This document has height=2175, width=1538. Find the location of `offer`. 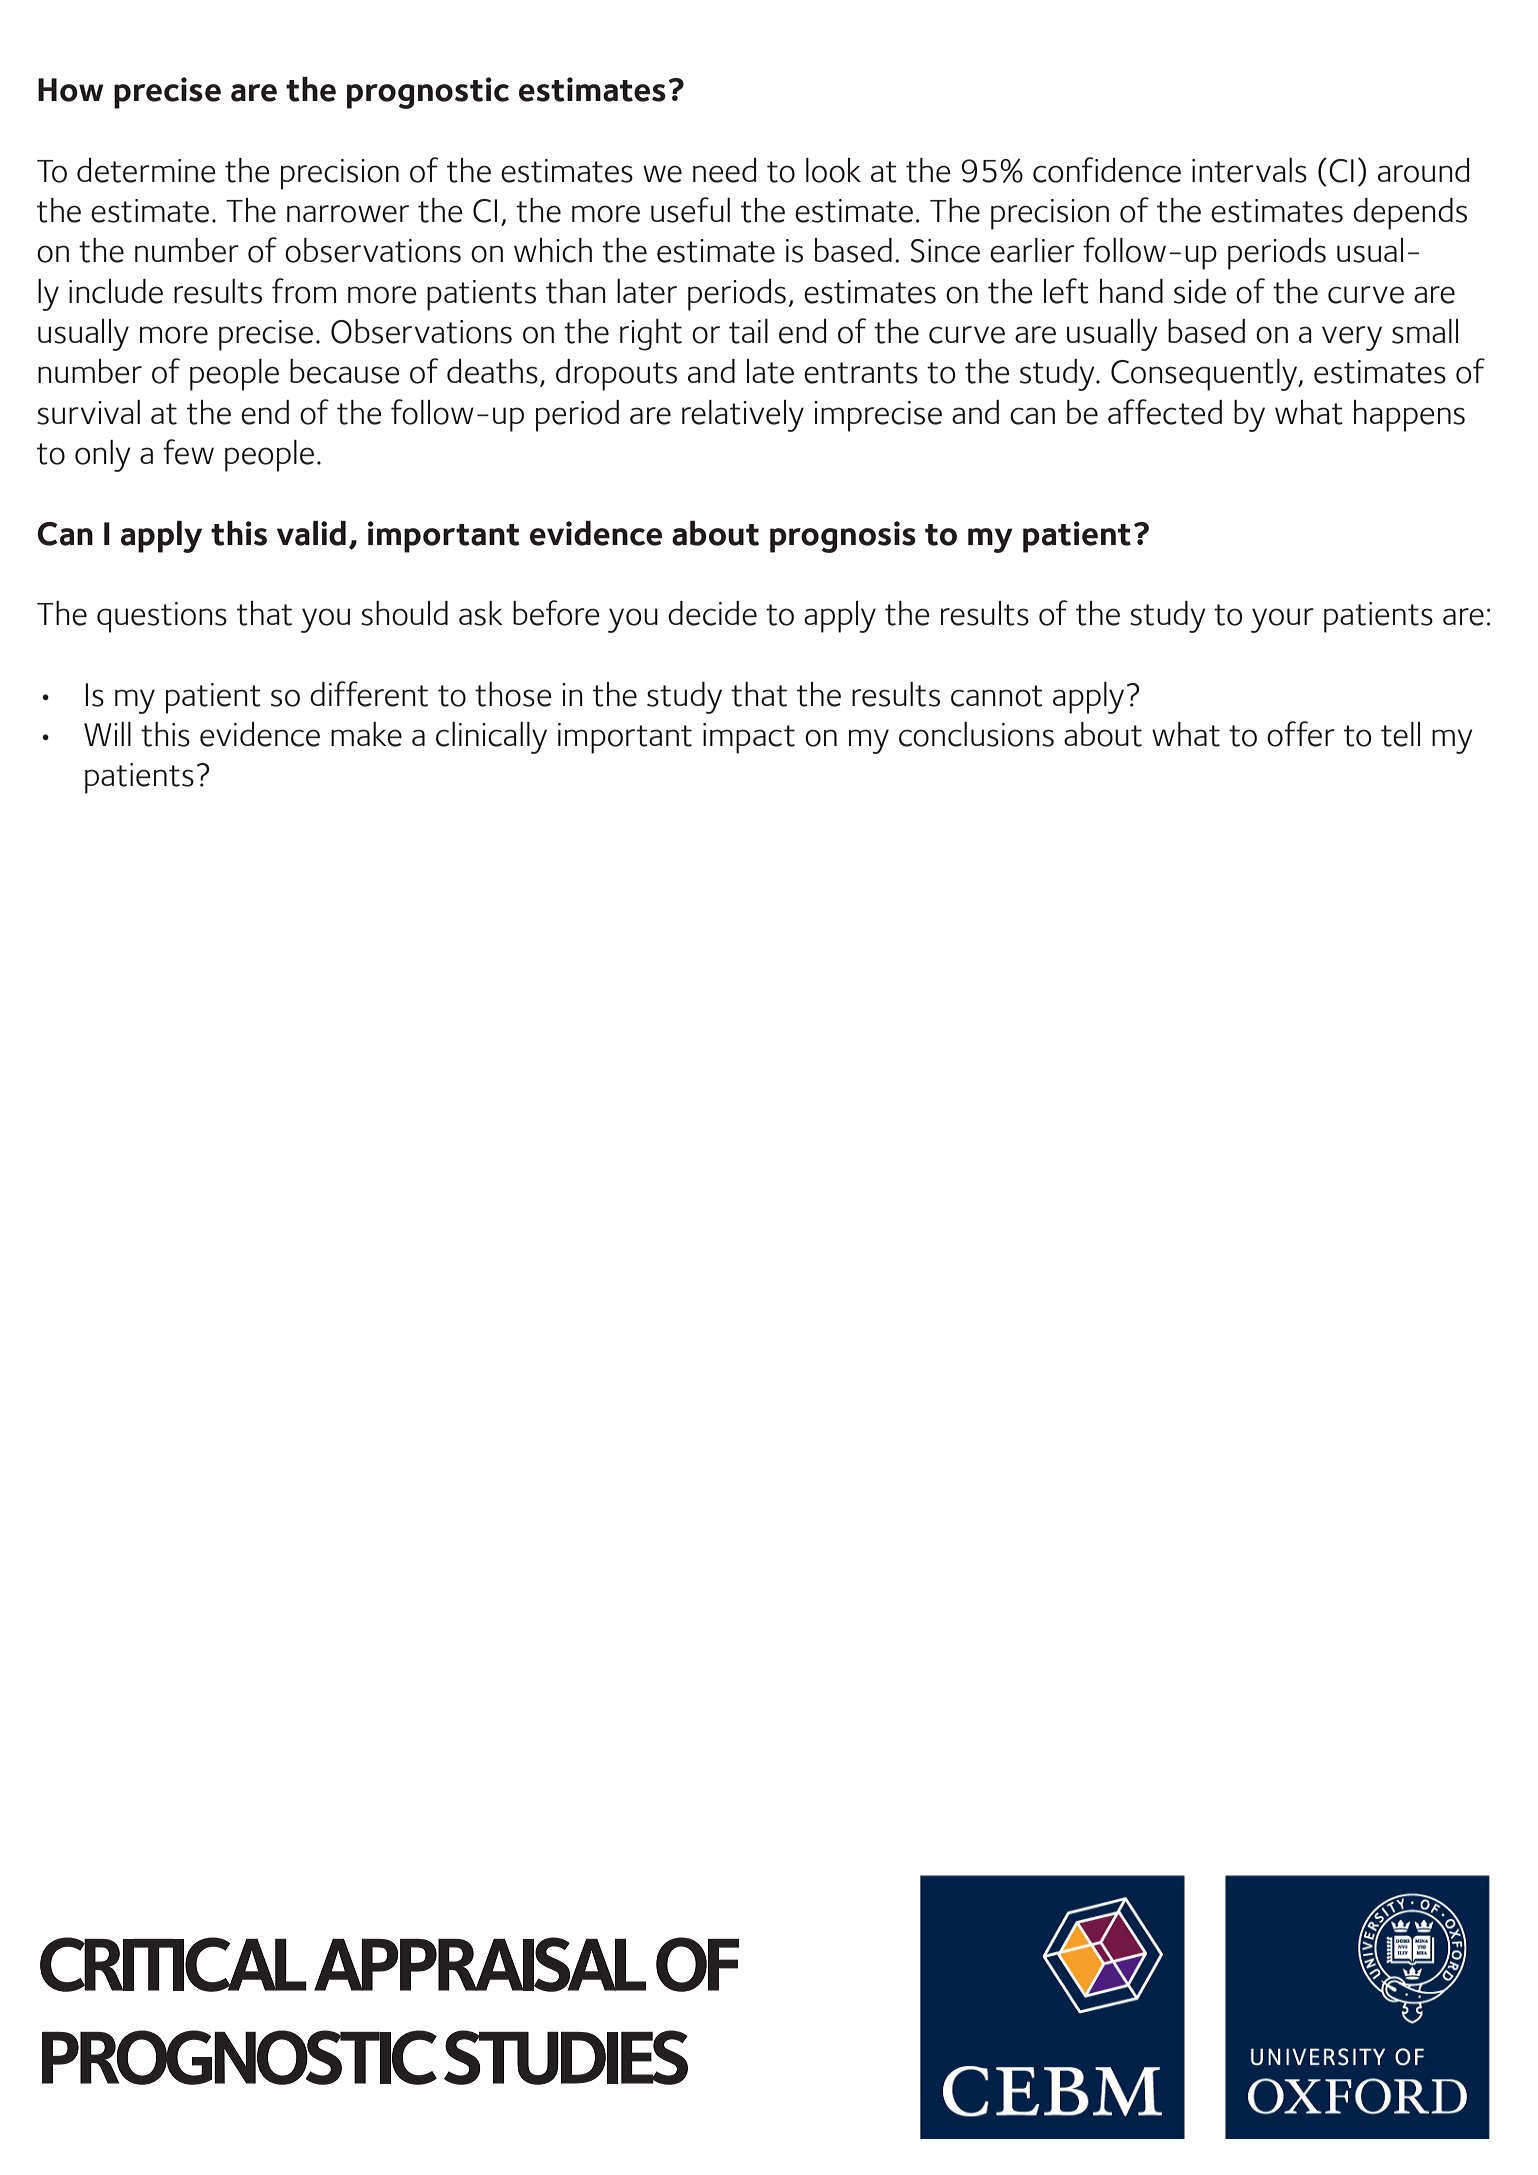

offer is located at coordinates (1301, 734).
